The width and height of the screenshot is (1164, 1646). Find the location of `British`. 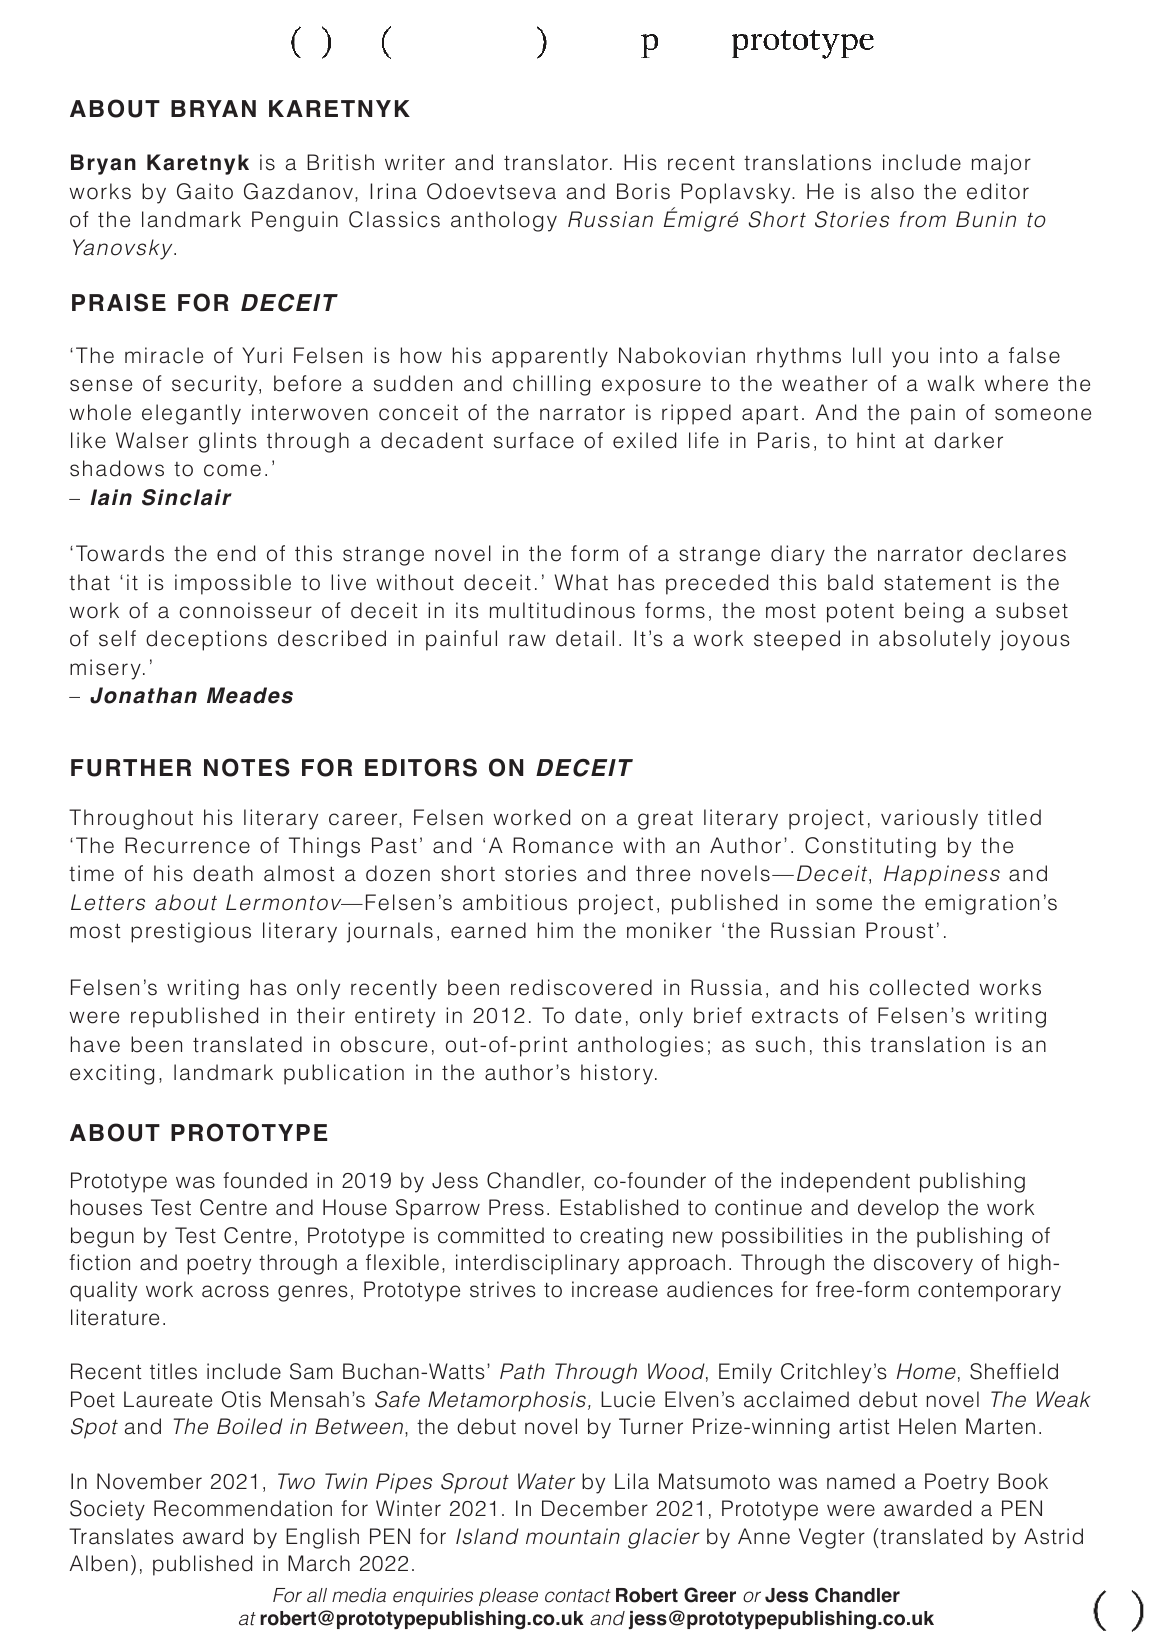

British is located at coordinates (340, 162).
